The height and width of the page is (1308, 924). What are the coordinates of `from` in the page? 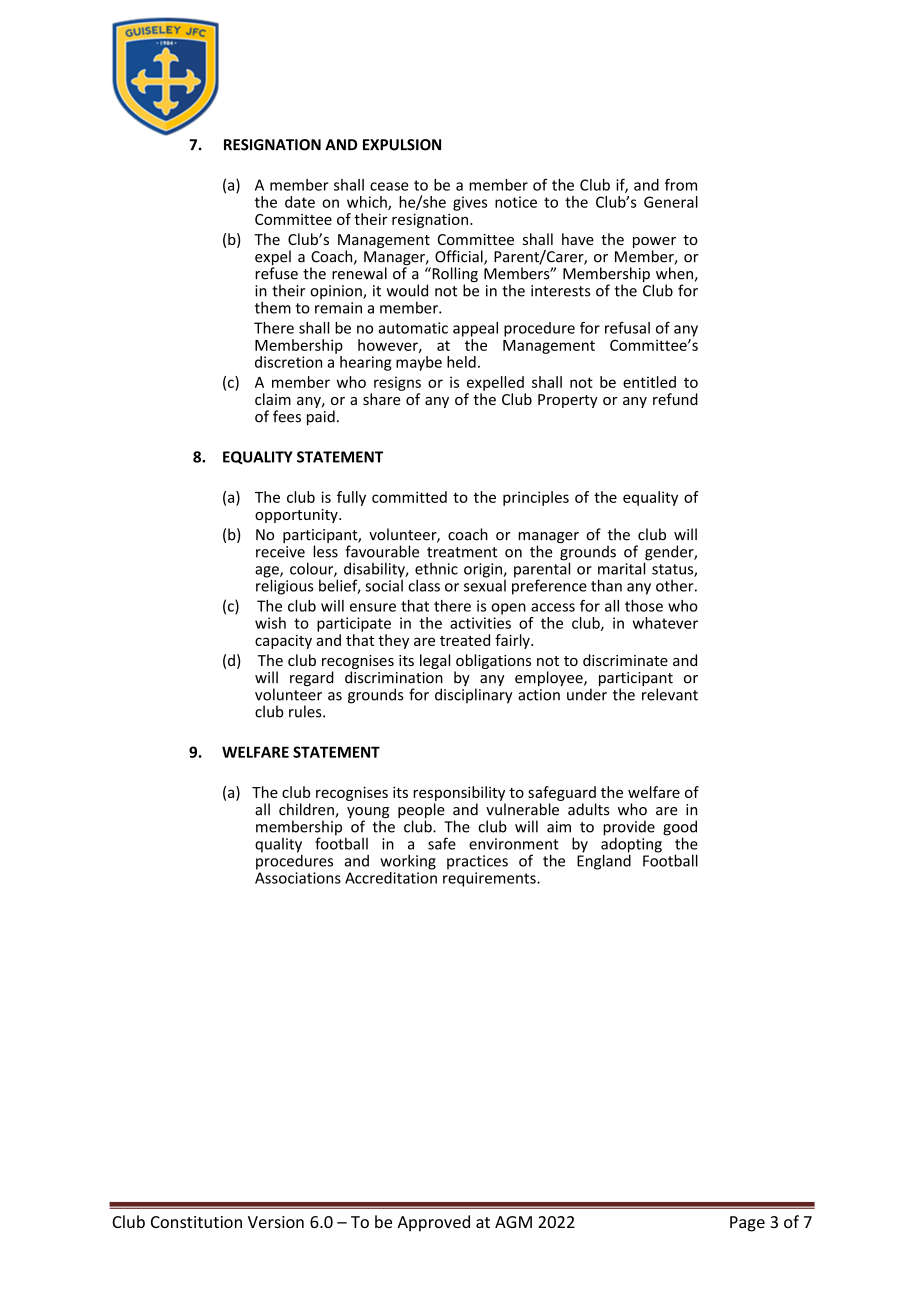 It's located at (681, 184).
